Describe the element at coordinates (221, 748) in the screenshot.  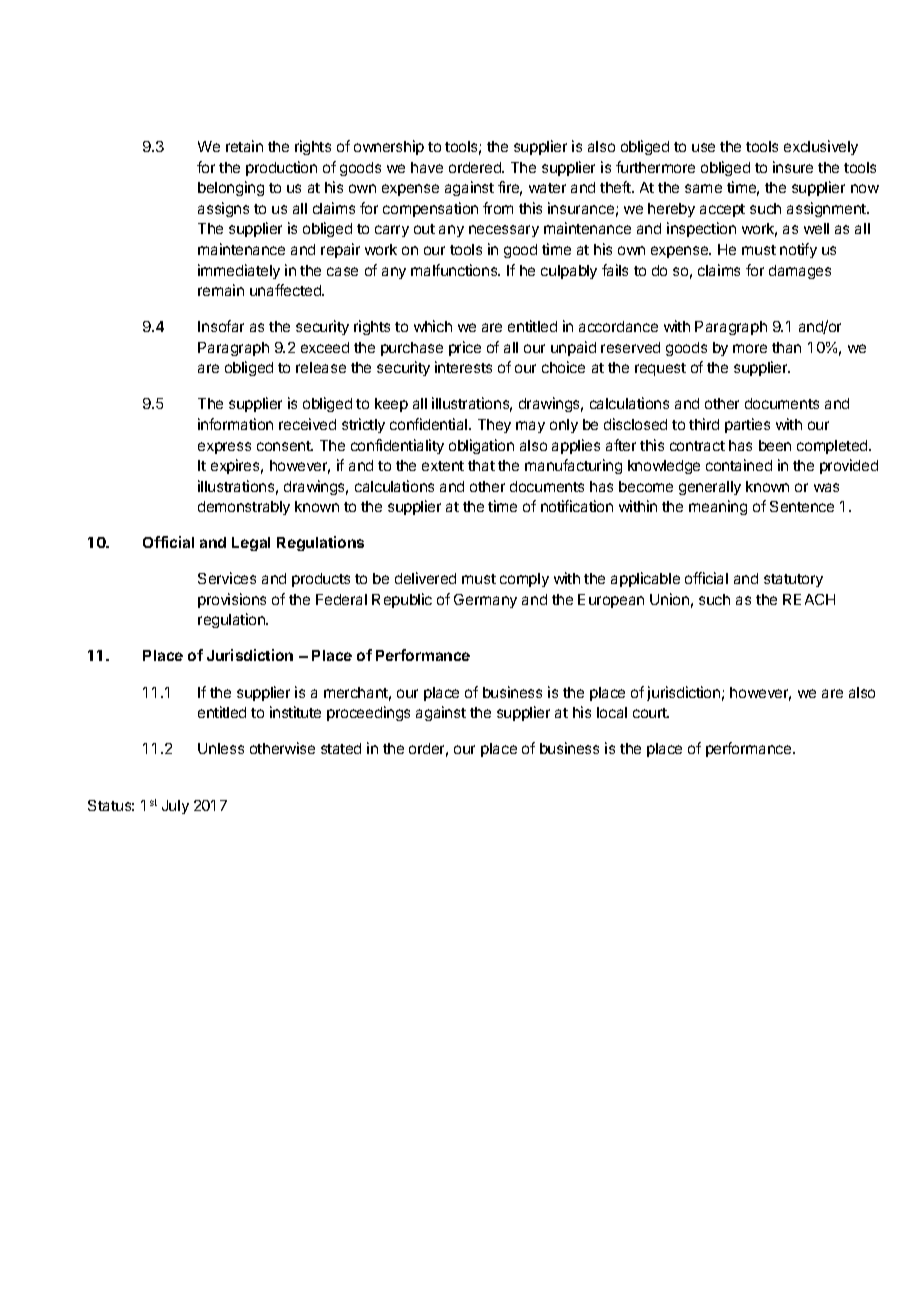
I see `Unless` at that location.
